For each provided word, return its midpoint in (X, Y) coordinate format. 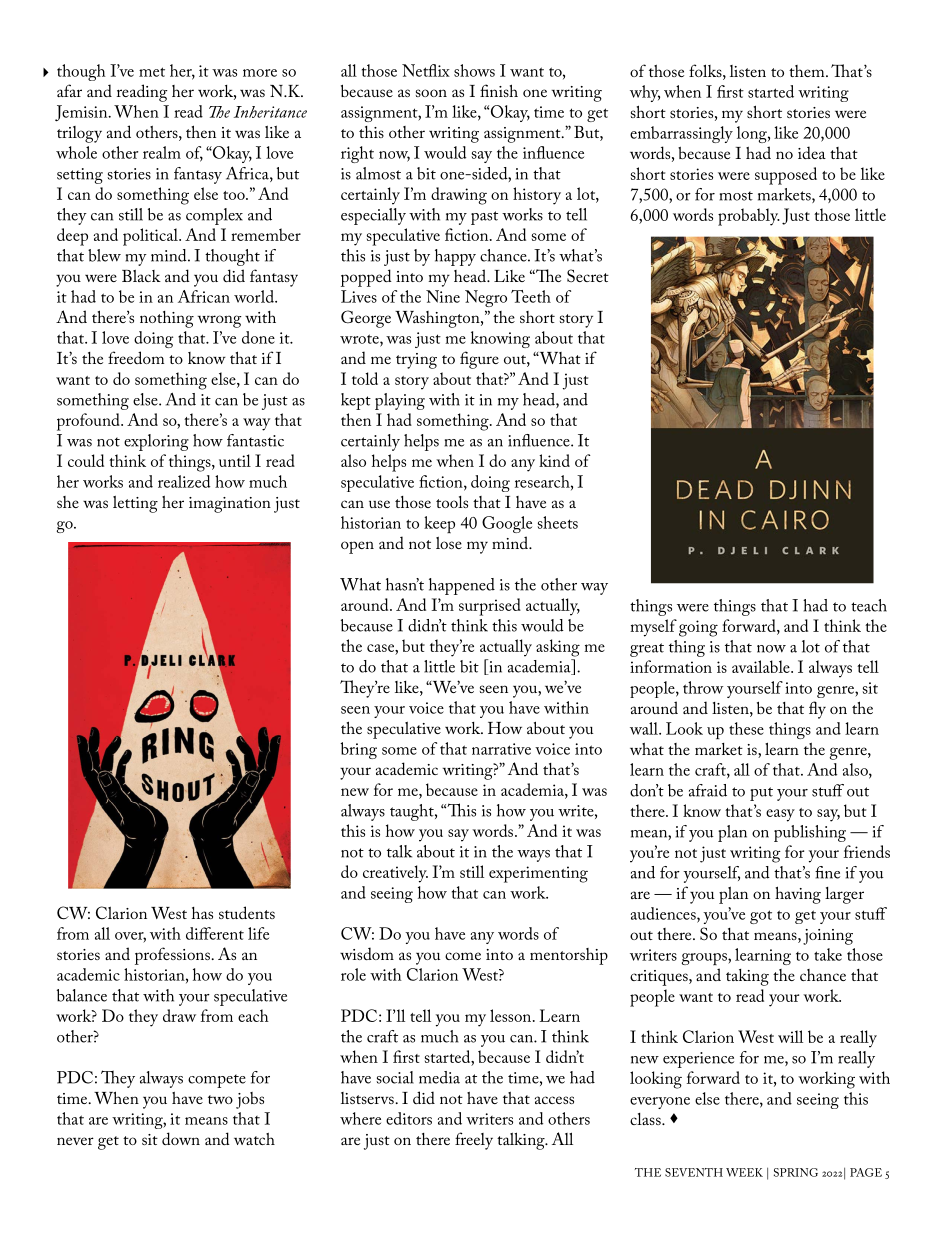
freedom (136, 357)
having (798, 895)
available (762, 666)
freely (474, 1141)
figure (479, 360)
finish (499, 90)
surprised (490, 607)
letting (135, 504)
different (215, 933)
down (181, 1138)
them (808, 71)
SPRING (796, 1172)
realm (162, 152)
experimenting (538, 874)
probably (749, 217)
